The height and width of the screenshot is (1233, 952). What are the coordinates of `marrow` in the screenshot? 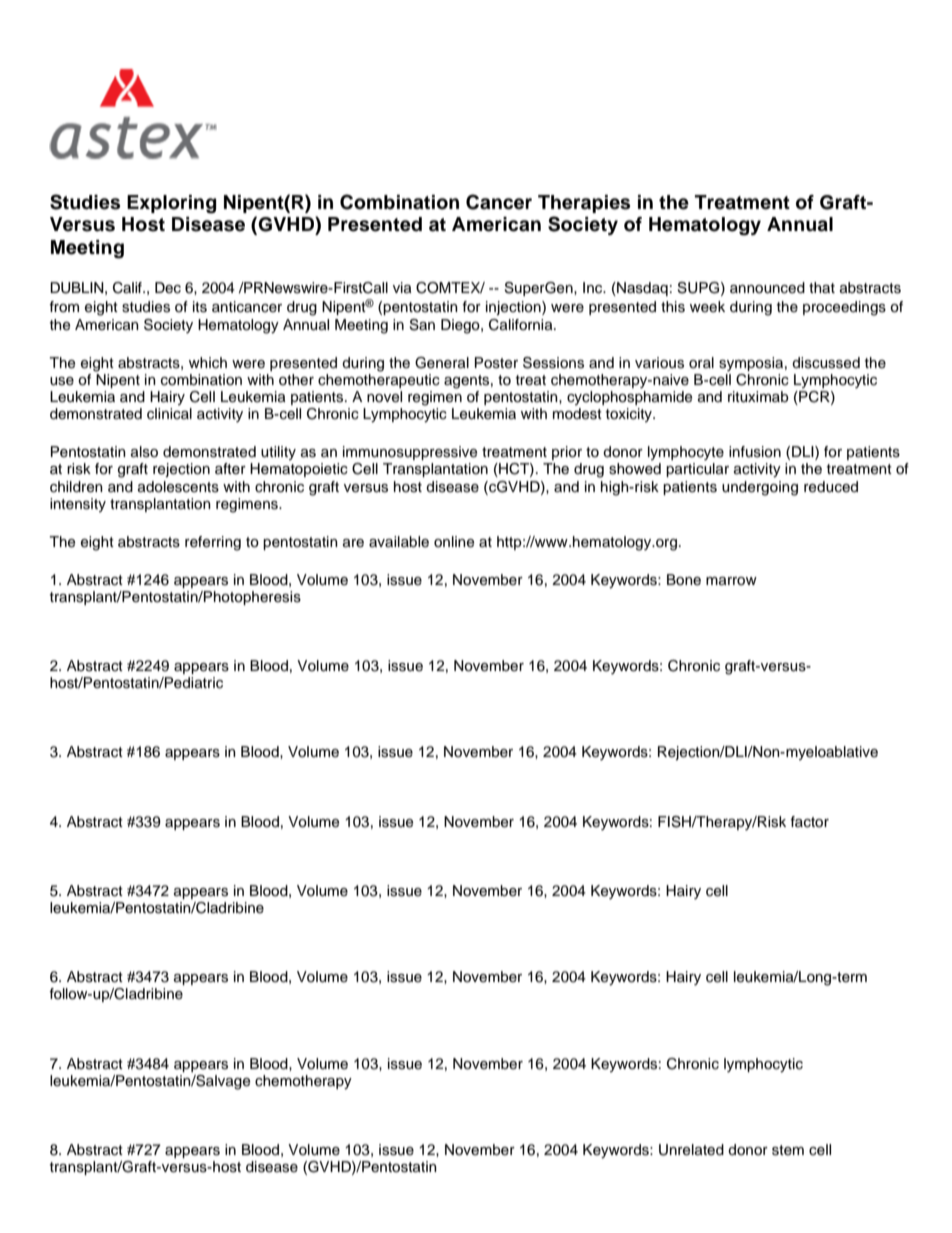 It's located at (731, 581).
